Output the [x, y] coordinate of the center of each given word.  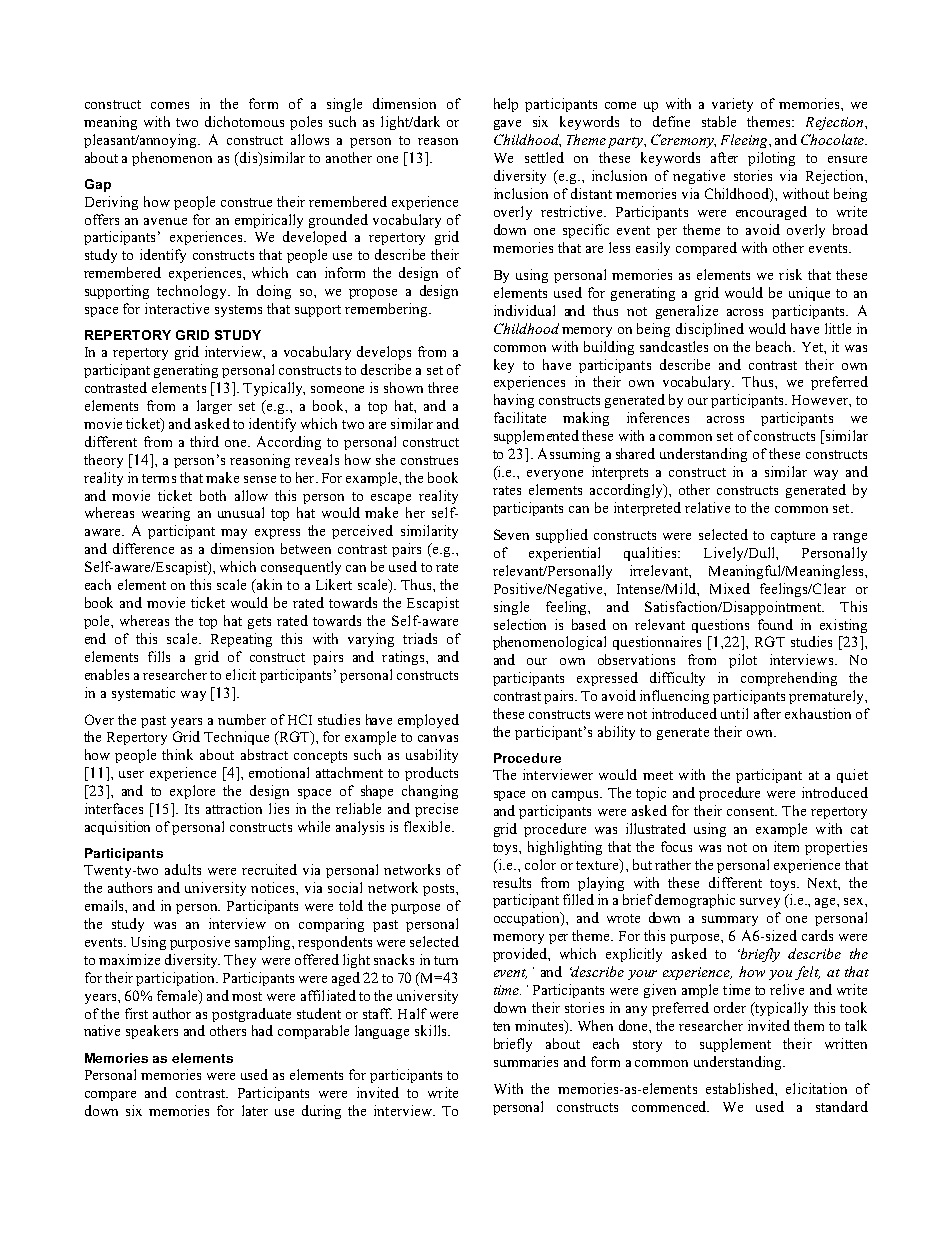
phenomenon [172, 159]
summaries [526, 1061]
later [255, 1110]
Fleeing [745, 141]
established [741, 1088]
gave [507, 125]
